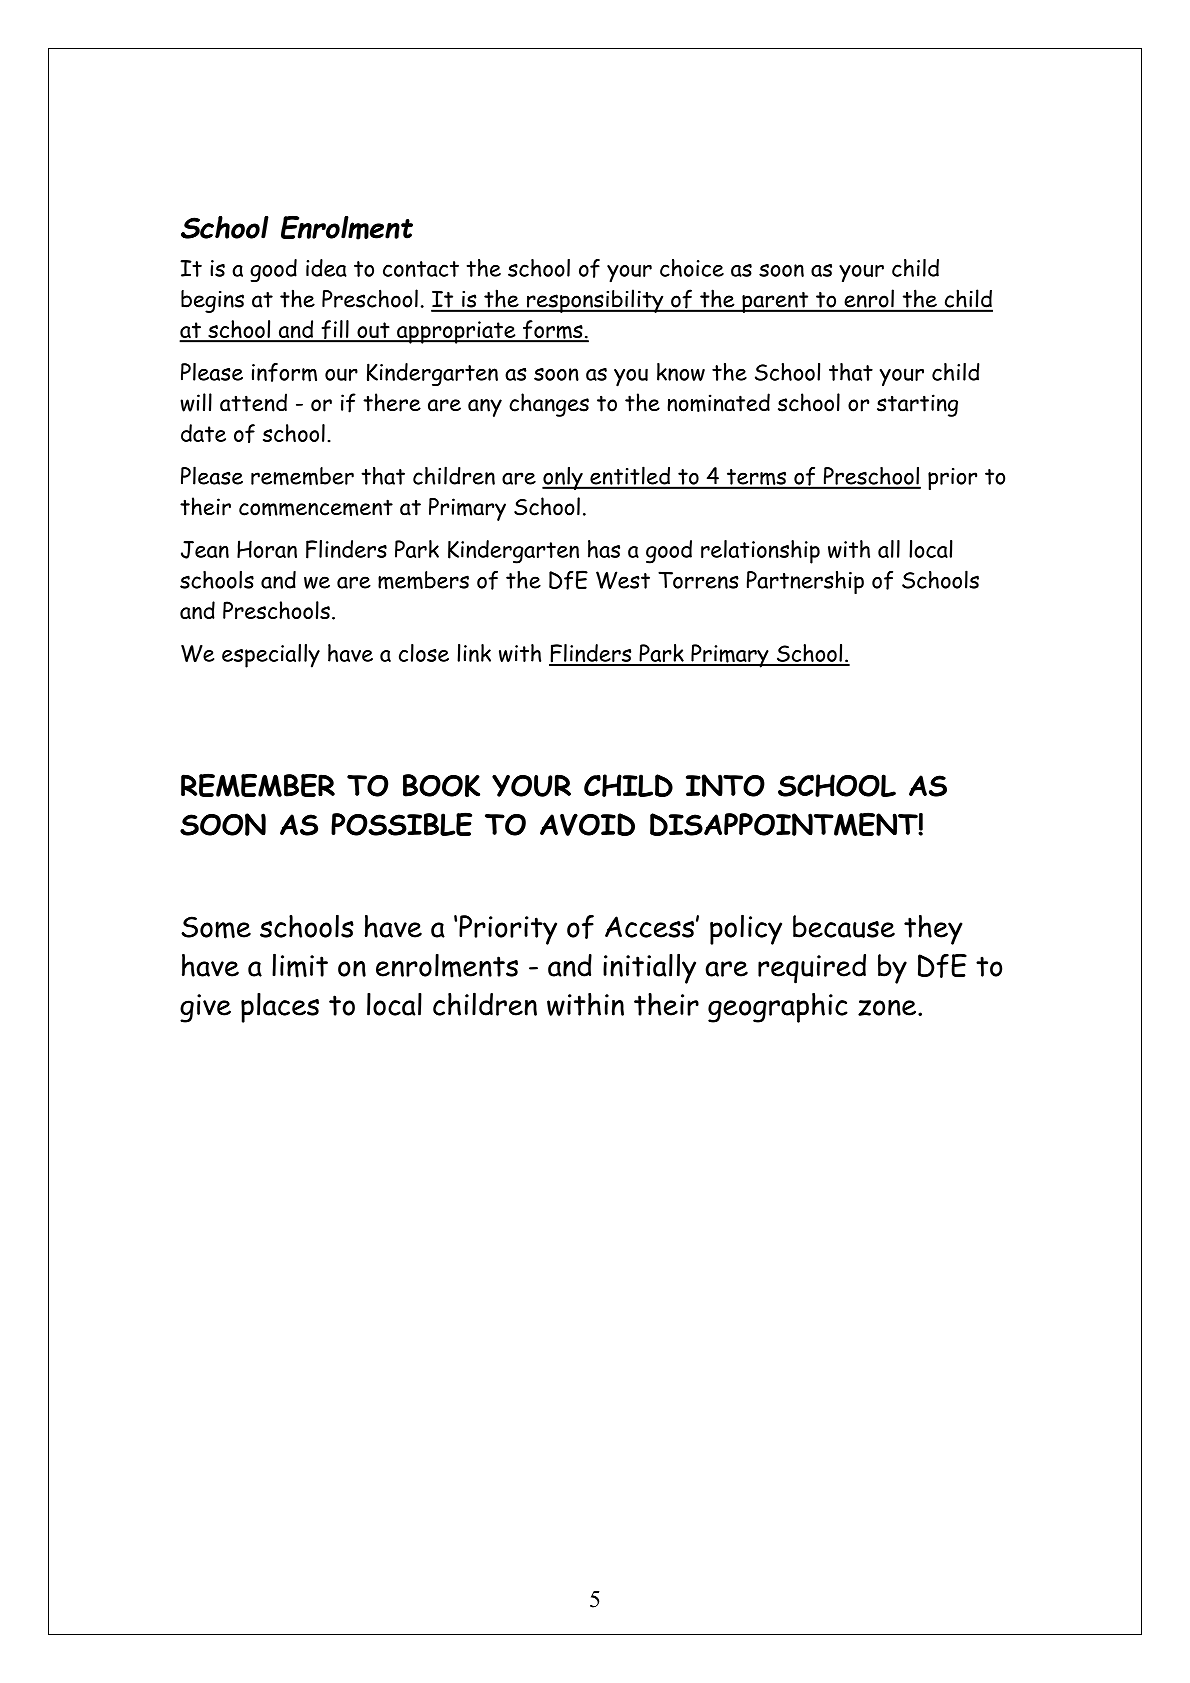  Describe the element at coordinates (441, 785) in the screenshot. I see `BOOK` at that location.
